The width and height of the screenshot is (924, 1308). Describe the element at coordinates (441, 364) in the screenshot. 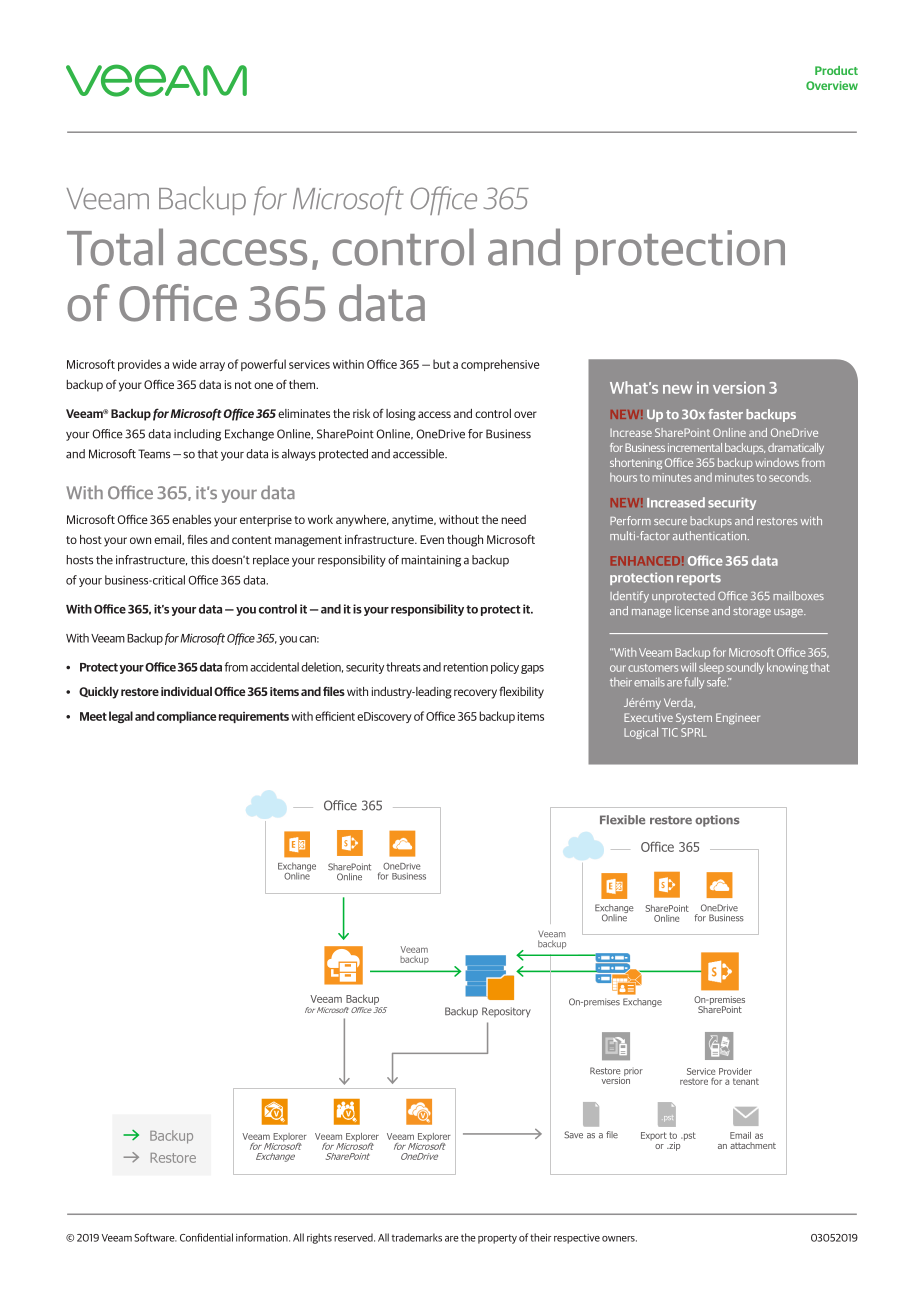

I see `but` at that location.
